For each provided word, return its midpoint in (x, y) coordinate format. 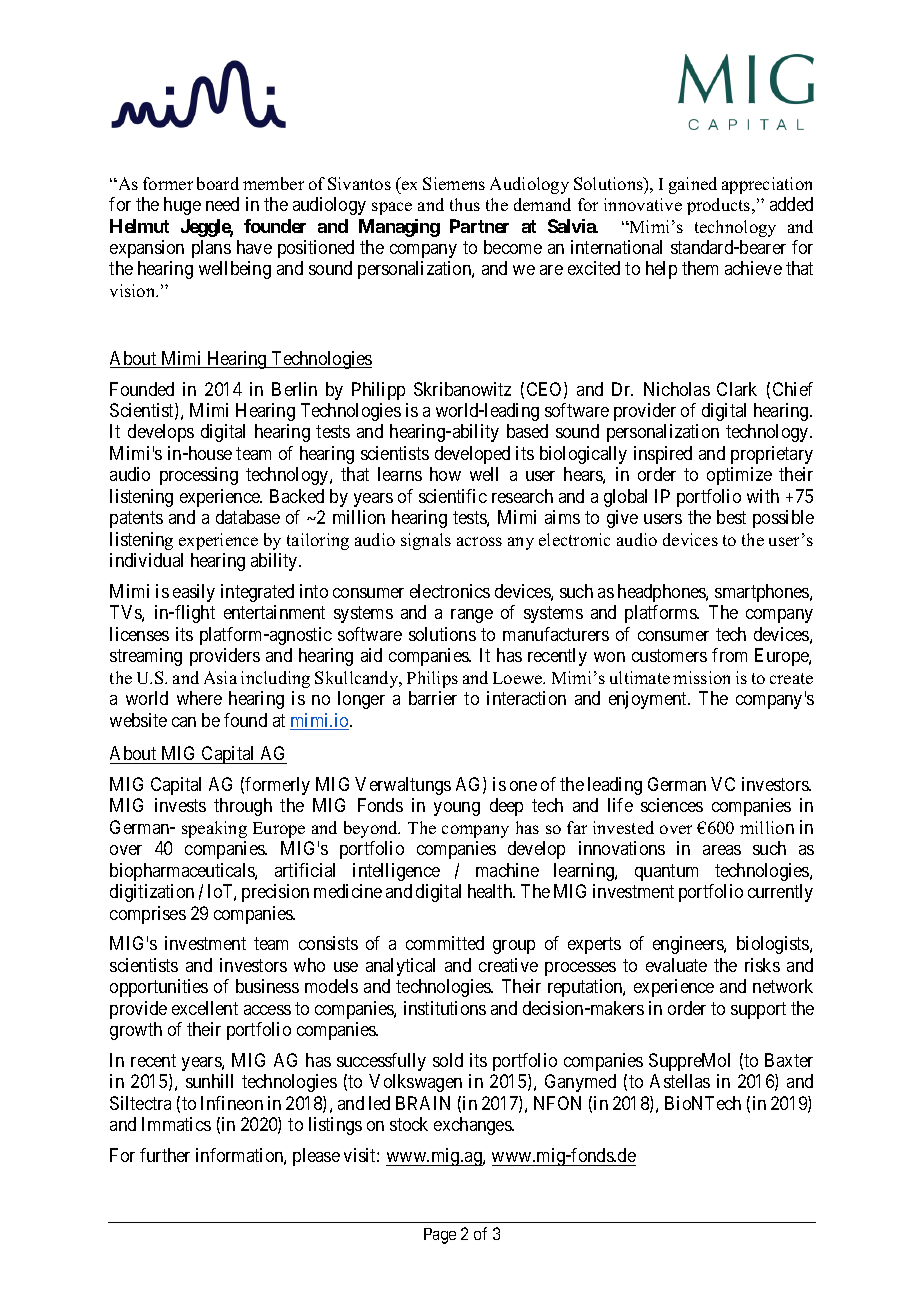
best (731, 517)
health (491, 891)
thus (465, 204)
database (248, 517)
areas (722, 850)
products (720, 206)
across (479, 541)
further (165, 1155)
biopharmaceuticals (183, 872)
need (222, 204)
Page (440, 1236)
